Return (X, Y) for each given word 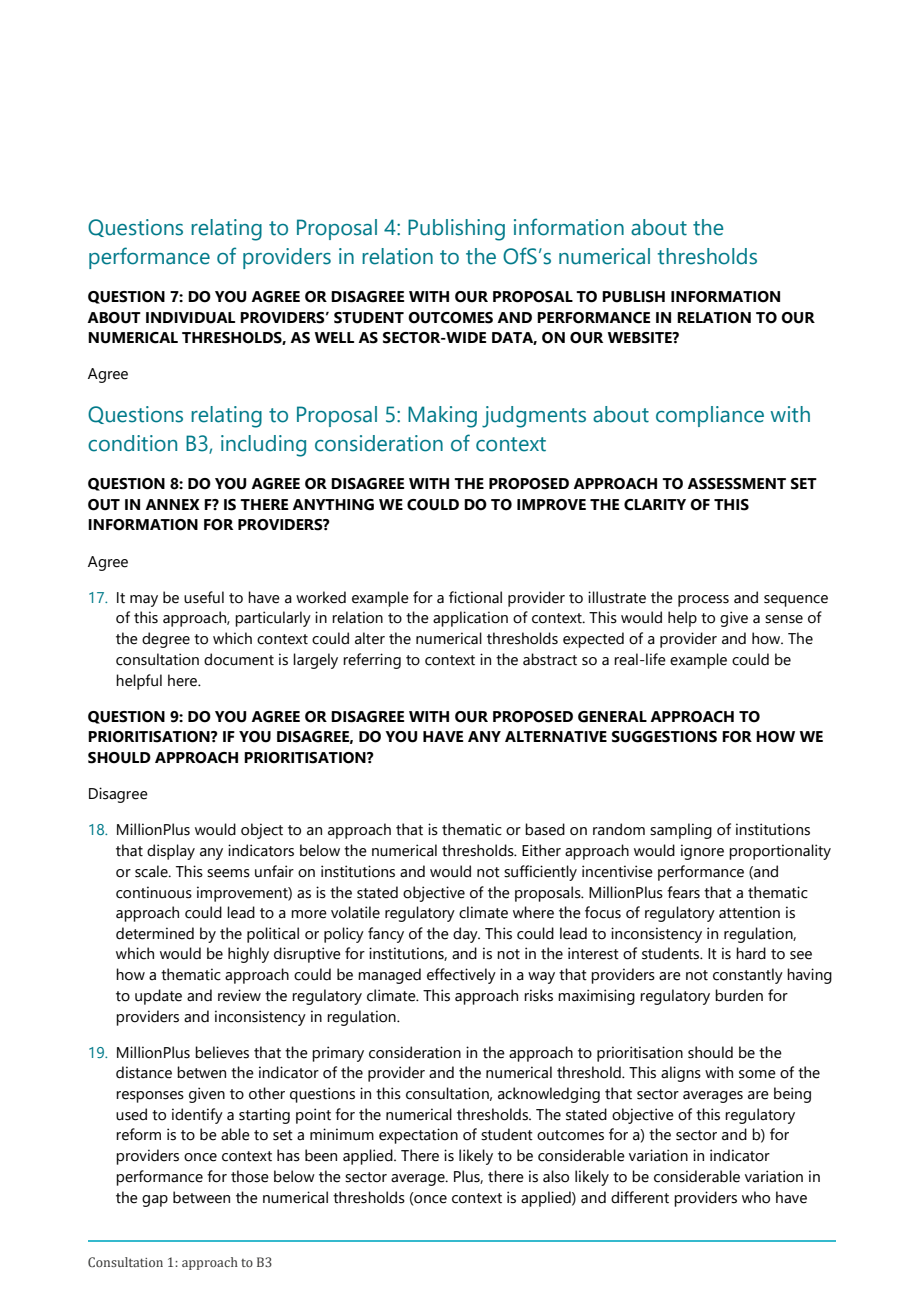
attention (749, 912)
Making (442, 417)
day (466, 935)
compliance (710, 416)
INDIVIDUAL (190, 318)
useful (204, 597)
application (470, 619)
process (703, 601)
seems (228, 873)
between (201, 1197)
